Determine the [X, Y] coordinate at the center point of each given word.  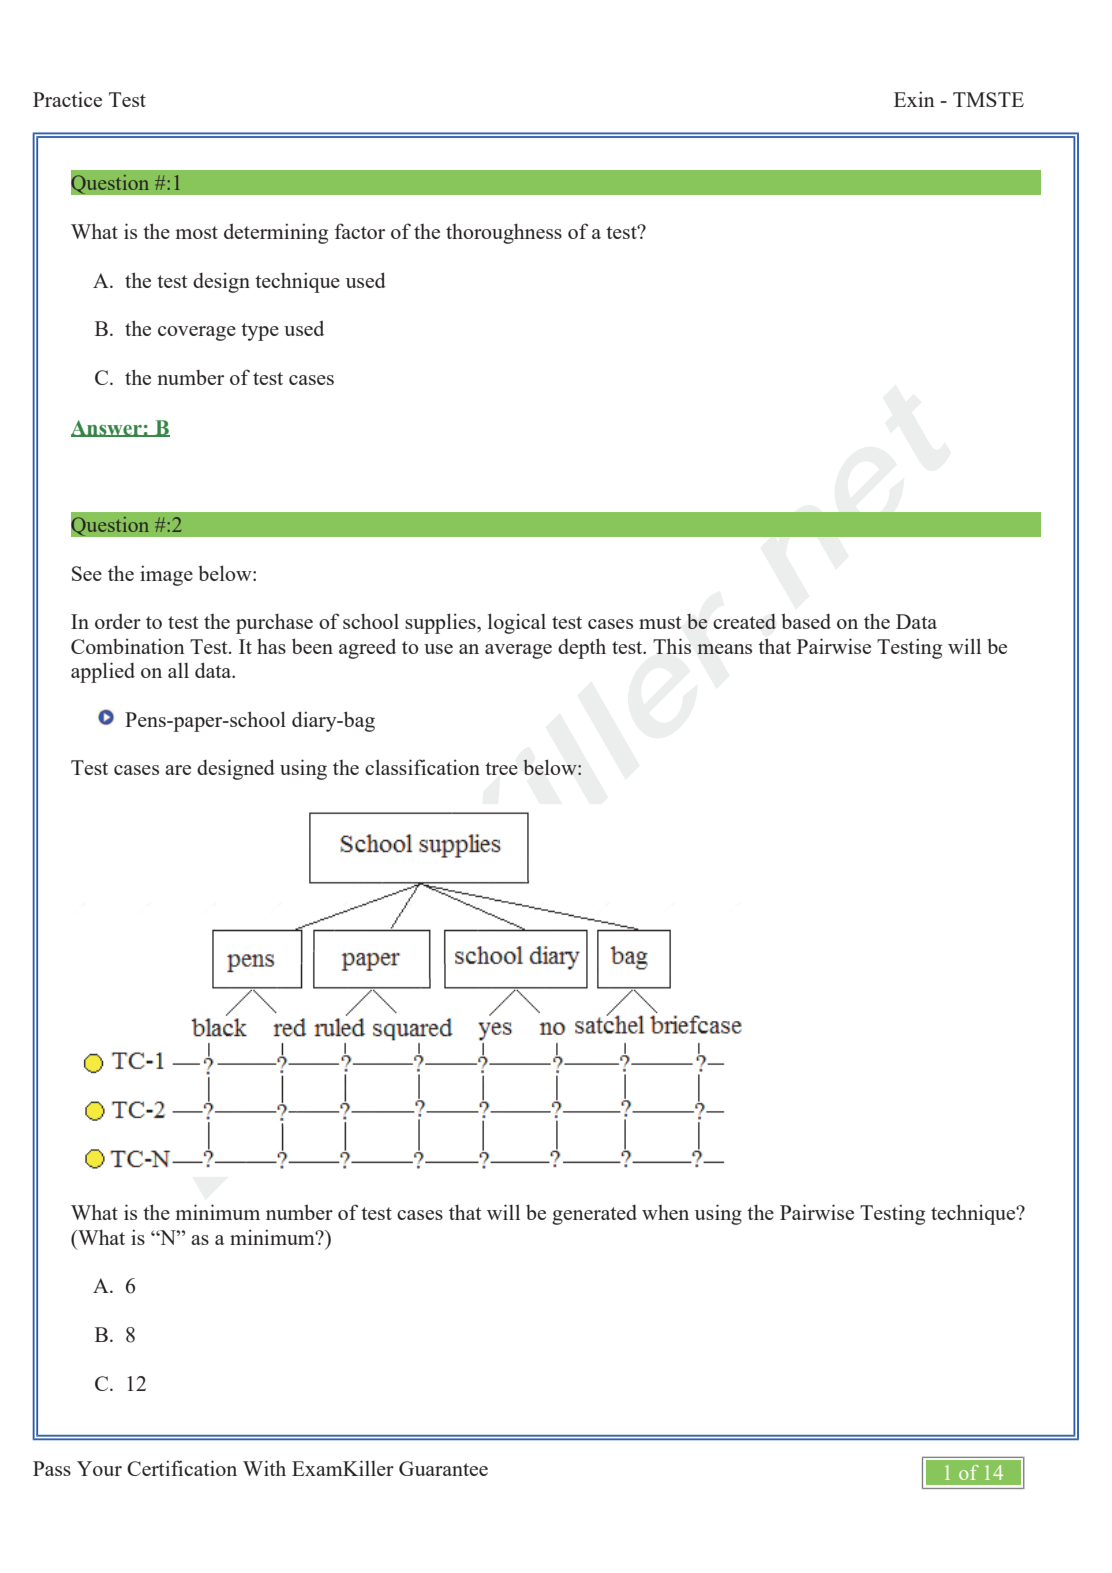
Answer [107, 428]
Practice [67, 99]
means [724, 649]
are [178, 770]
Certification [182, 1468]
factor [360, 231]
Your [99, 1468]
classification [422, 767]
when [665, 1212]
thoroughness [504, 233]
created [744, 621]
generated [594, 1215]
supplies [441, 623]
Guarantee [443, 1468]
